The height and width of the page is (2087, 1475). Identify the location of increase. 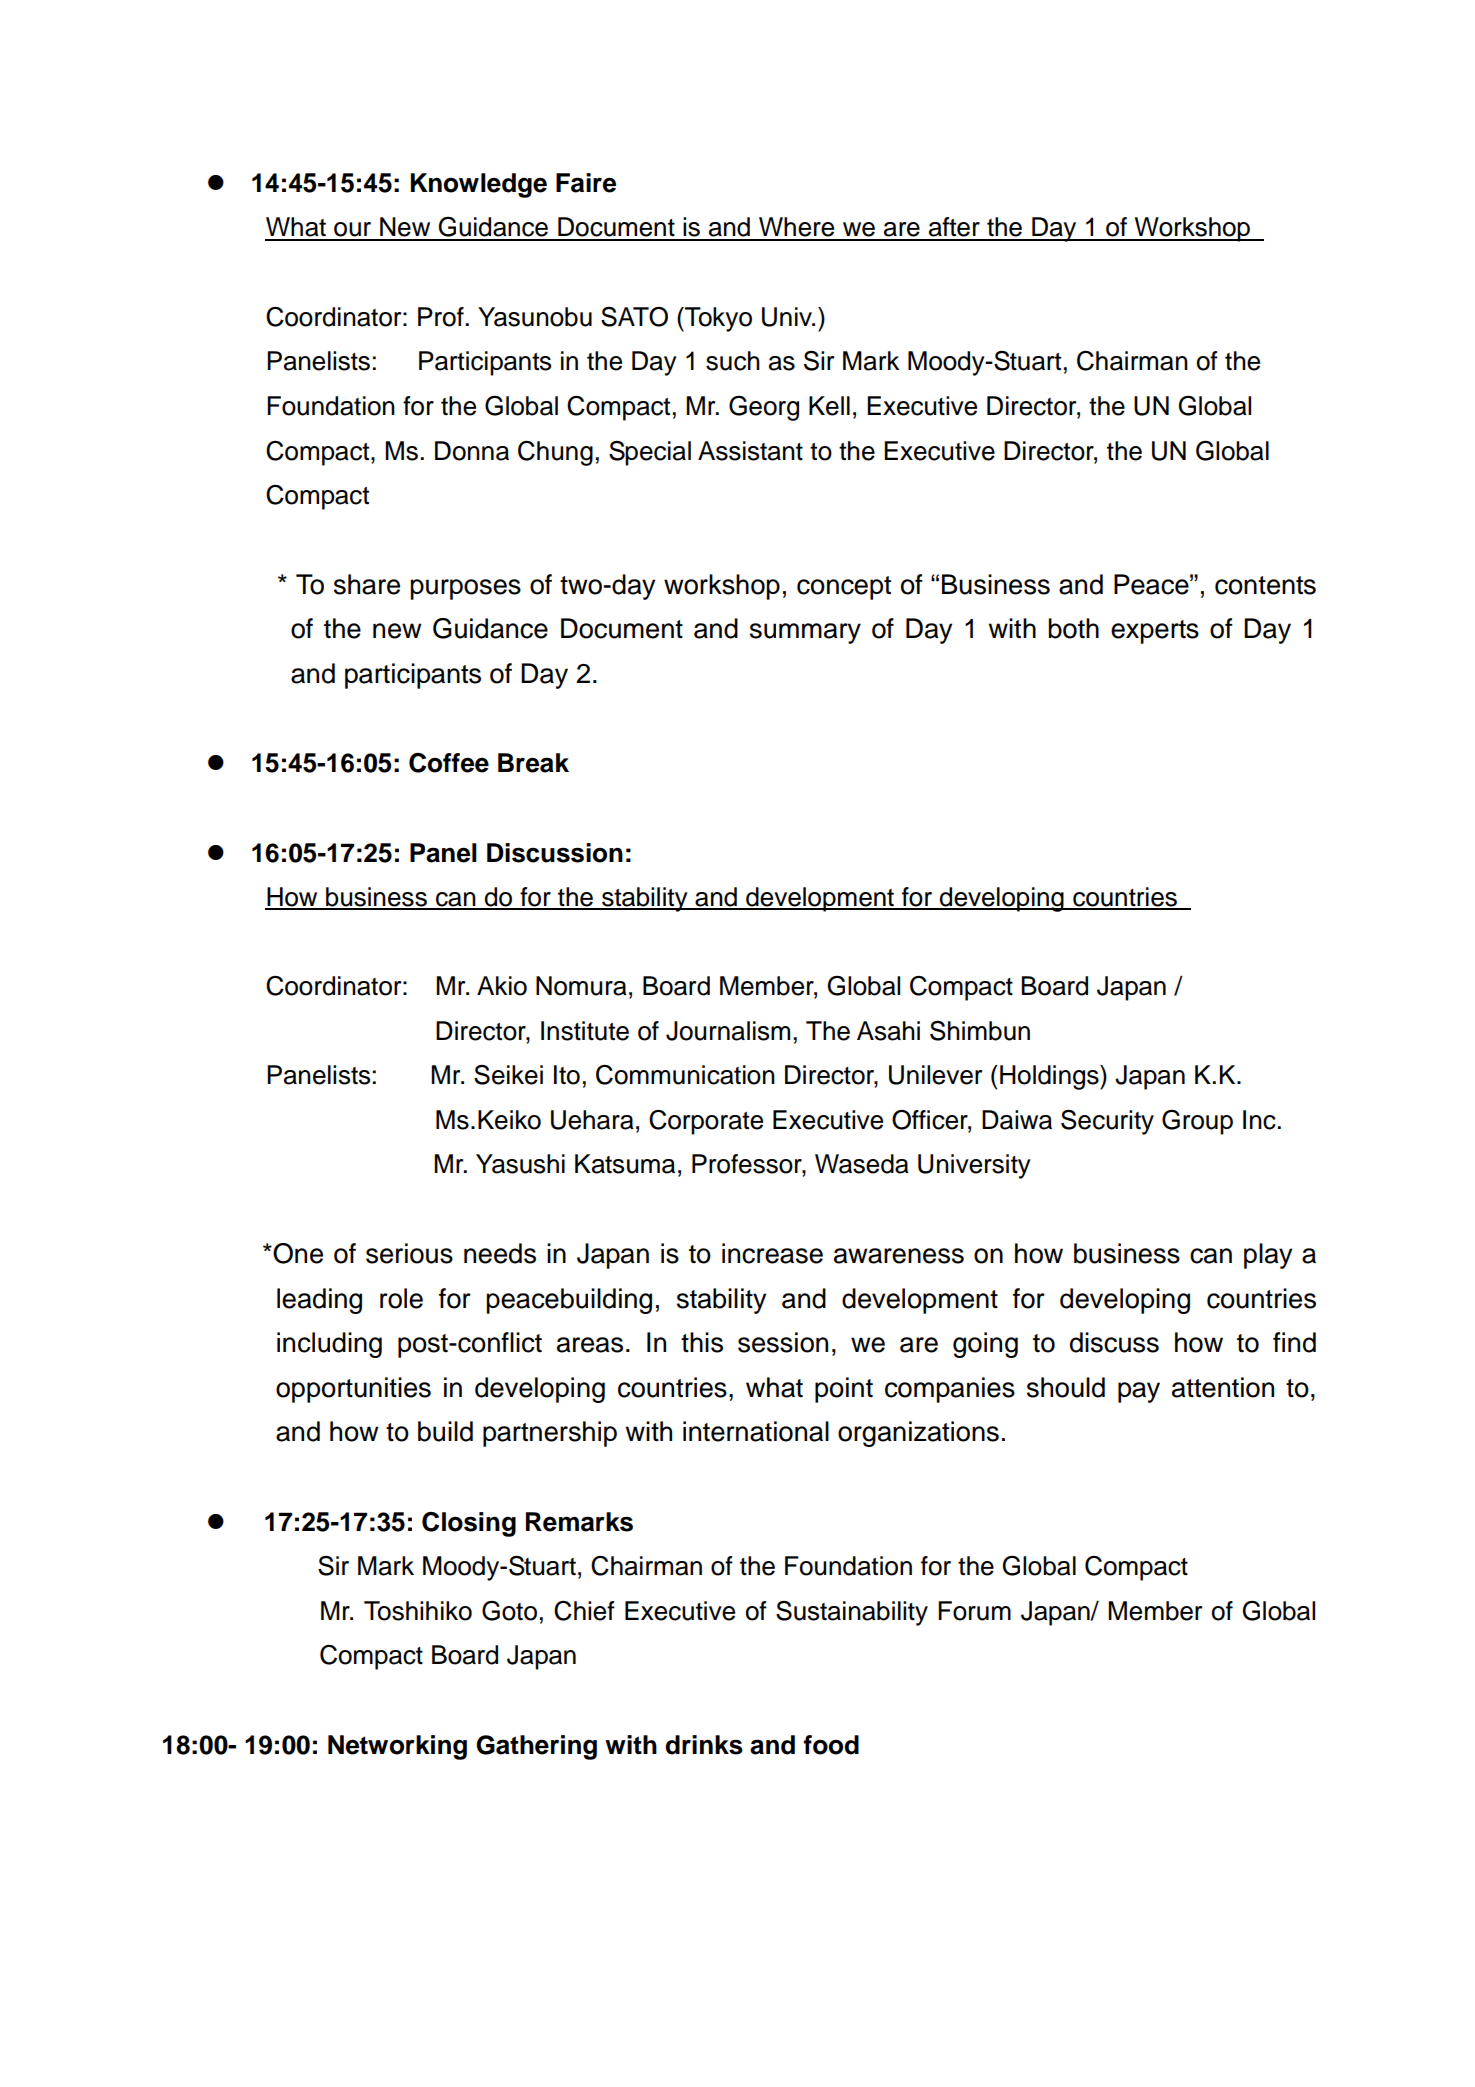
(772, 1253).
